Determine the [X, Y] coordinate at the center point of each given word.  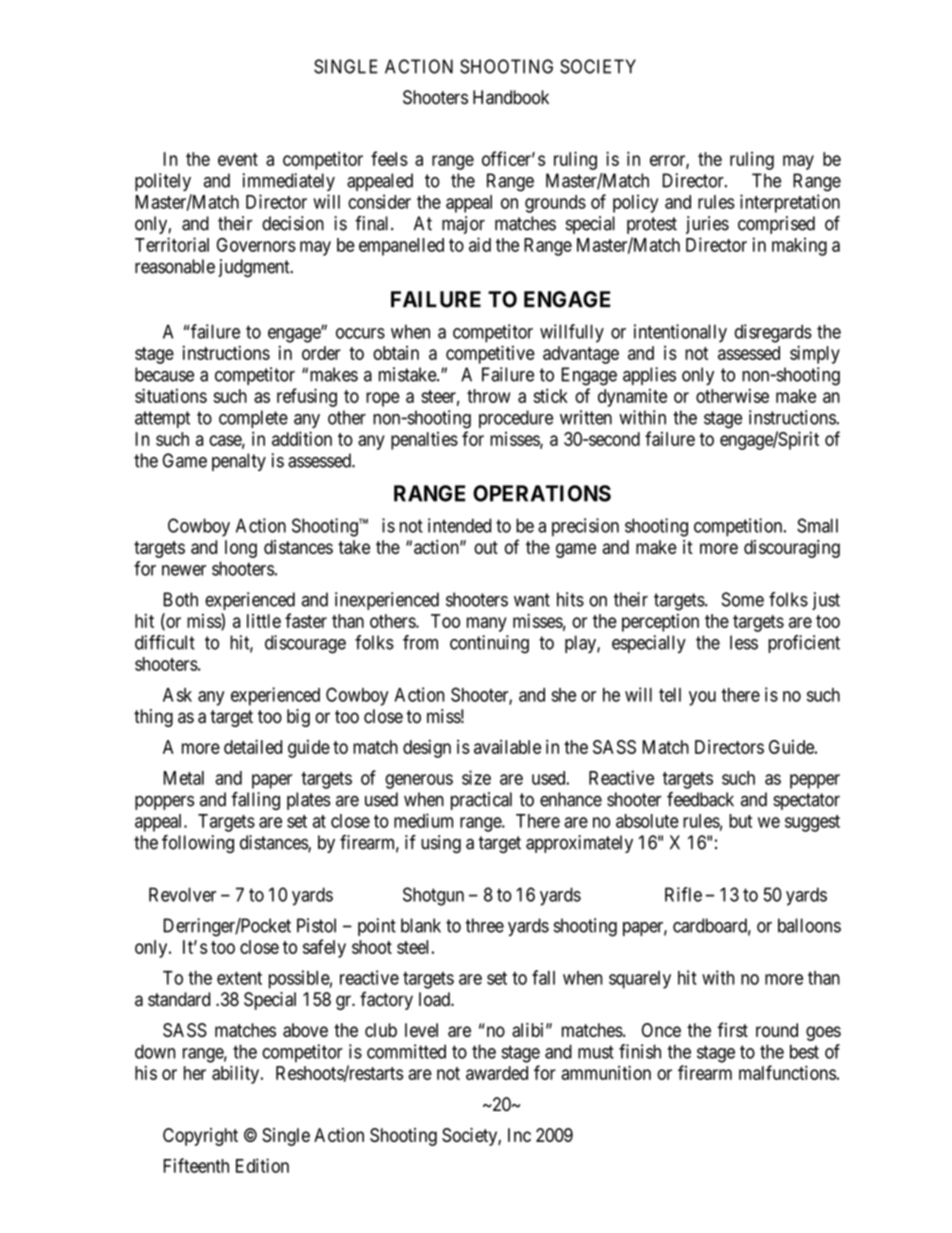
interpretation [790, 203]
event [238, 159]
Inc [519, 1135]
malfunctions [787, 1072]
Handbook [511, 97]
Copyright [200, 1137]
